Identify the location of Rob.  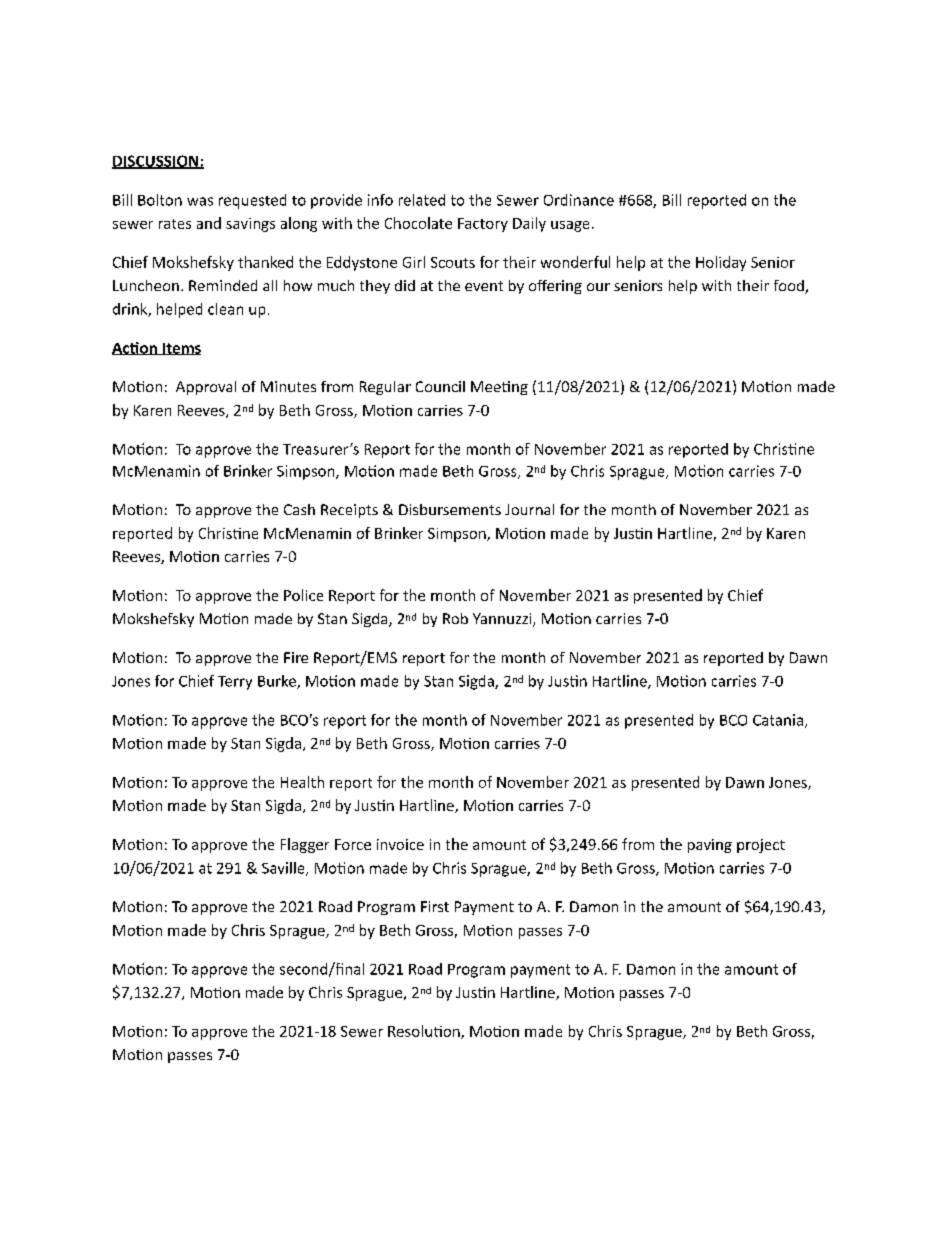
(455, 618).
